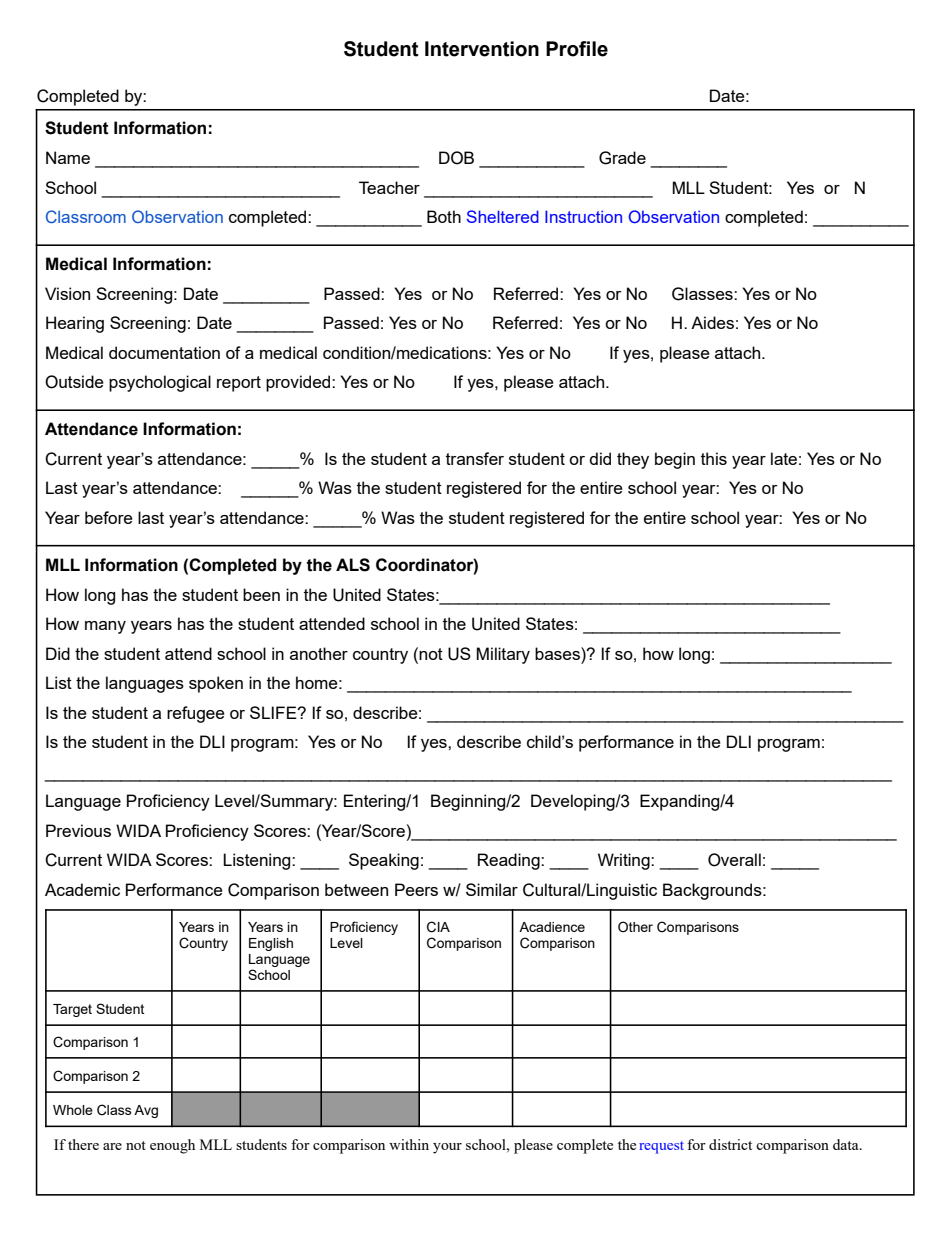 This image has height=1233, width=952. Describe the element at coordinates (68, 157) in the image. I see `Name` at that location.
